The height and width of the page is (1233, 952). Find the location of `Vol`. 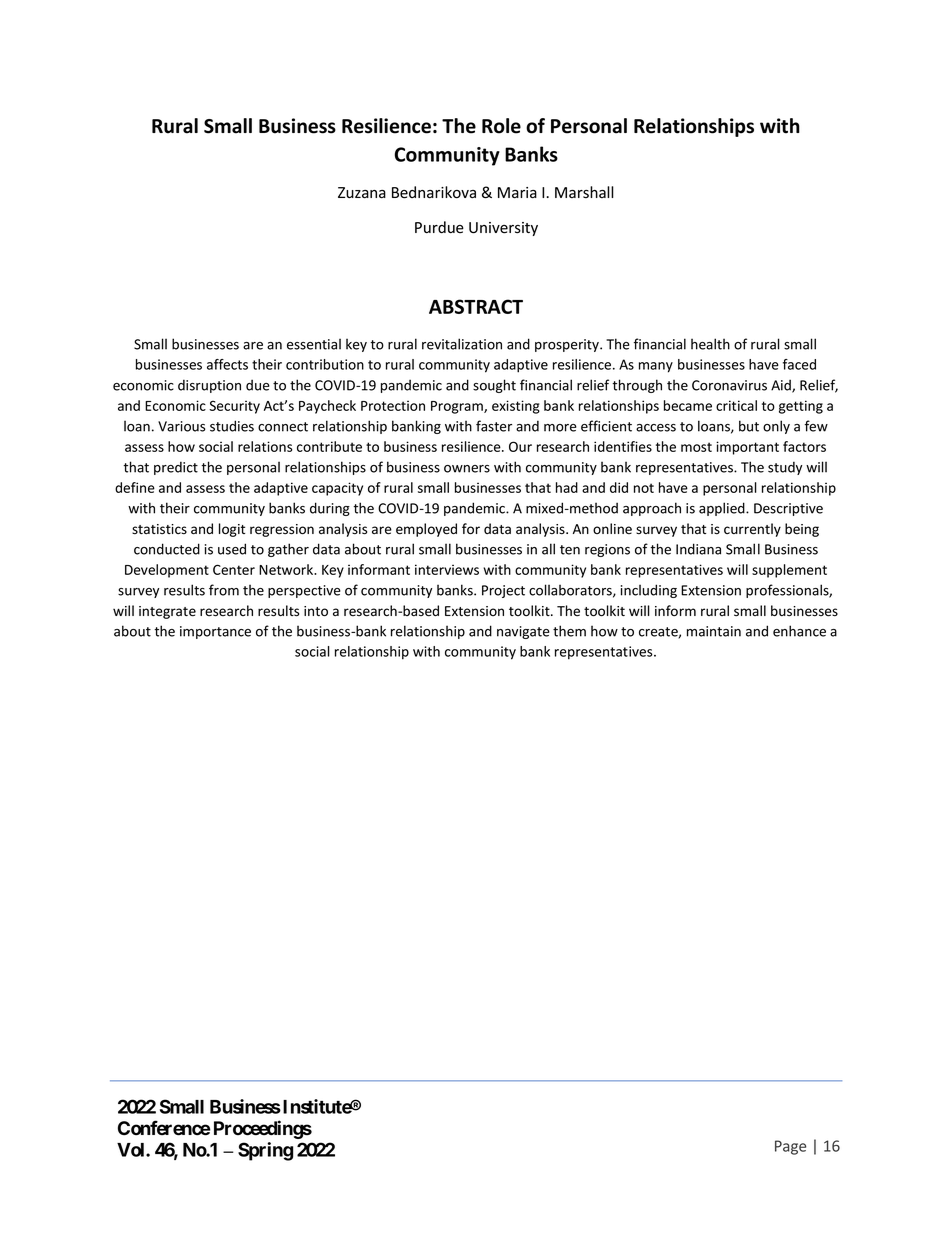

Vol is located at coordinates (132, 1150).
